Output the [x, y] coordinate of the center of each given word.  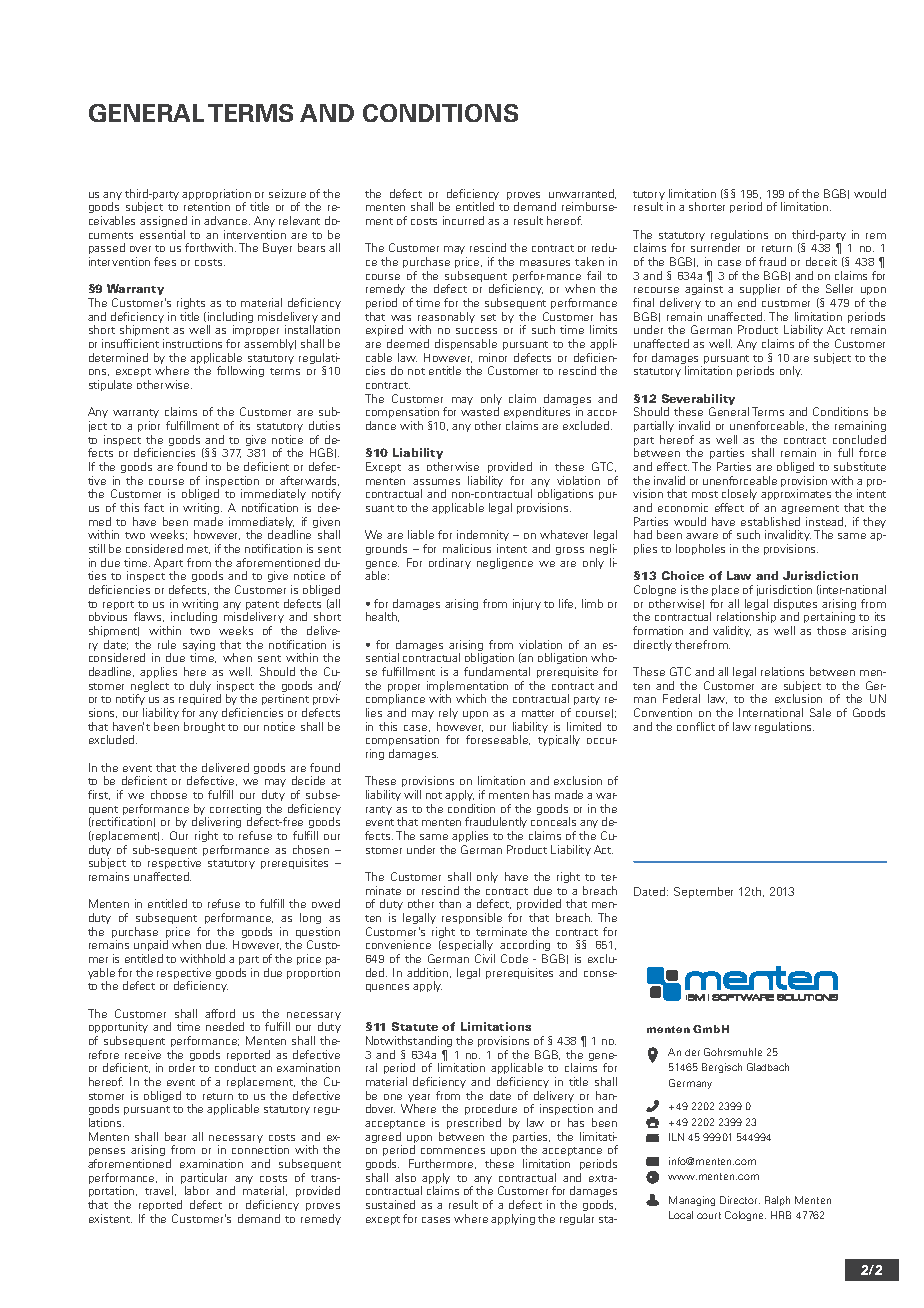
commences [453, 1151]
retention [207, 206]
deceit [821, 261]
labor [197, 1190]
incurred [463, 220]
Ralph [777, 1201]
